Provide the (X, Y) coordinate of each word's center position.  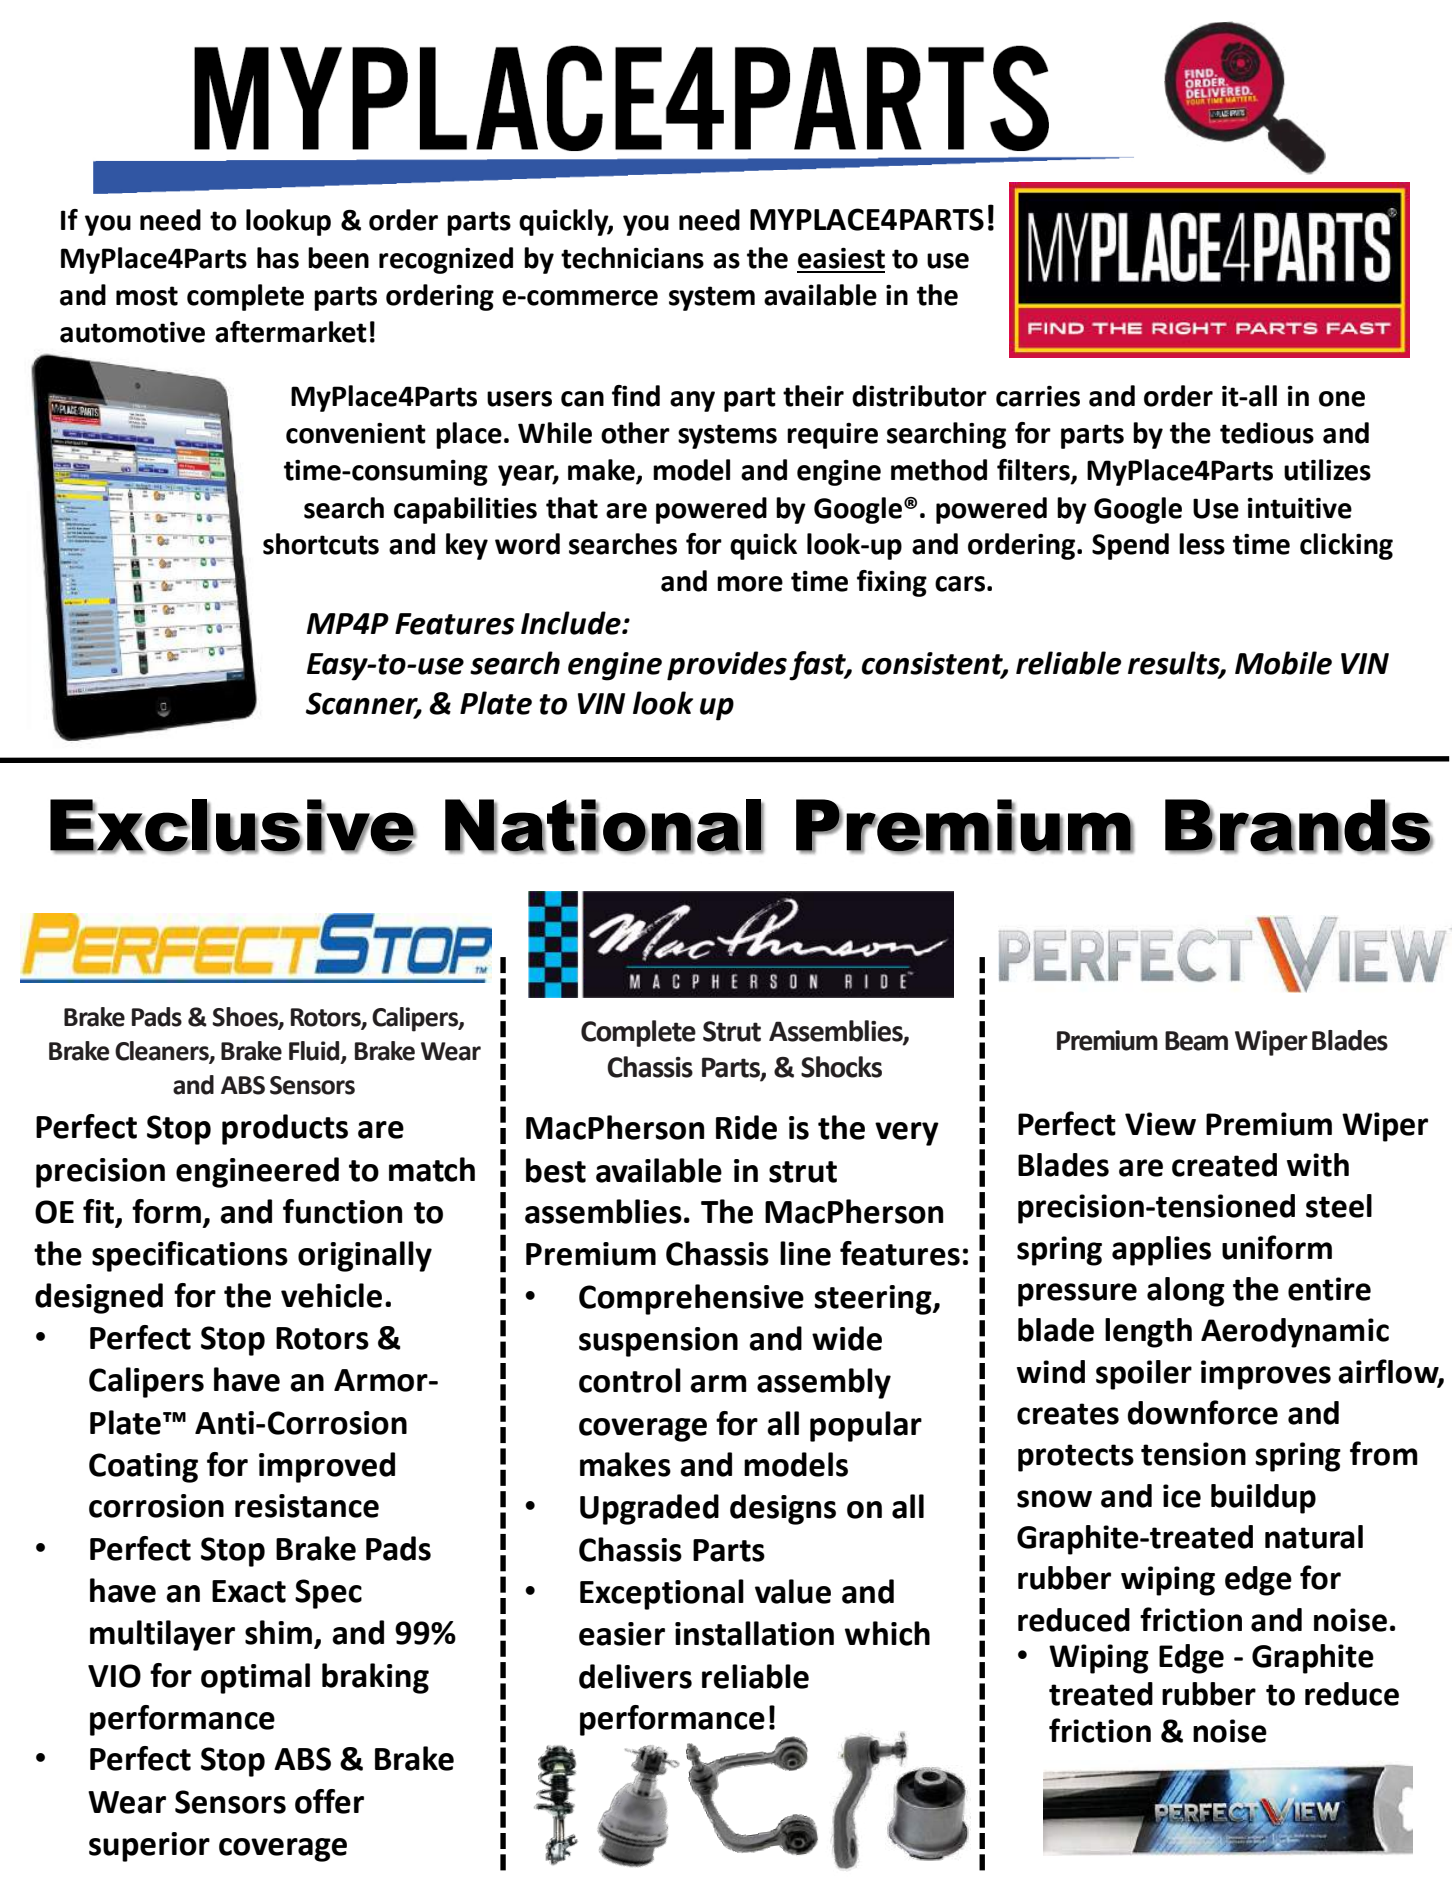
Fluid (315, 1052)
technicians (632, 258)
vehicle (331, 1295)
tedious (1267, 433)
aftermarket (291, 332)
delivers (635, 1676)
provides (727, 666)
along (1186, 1292)
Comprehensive (691, 1299)
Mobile (1283, 663)
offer (329, 1801)
